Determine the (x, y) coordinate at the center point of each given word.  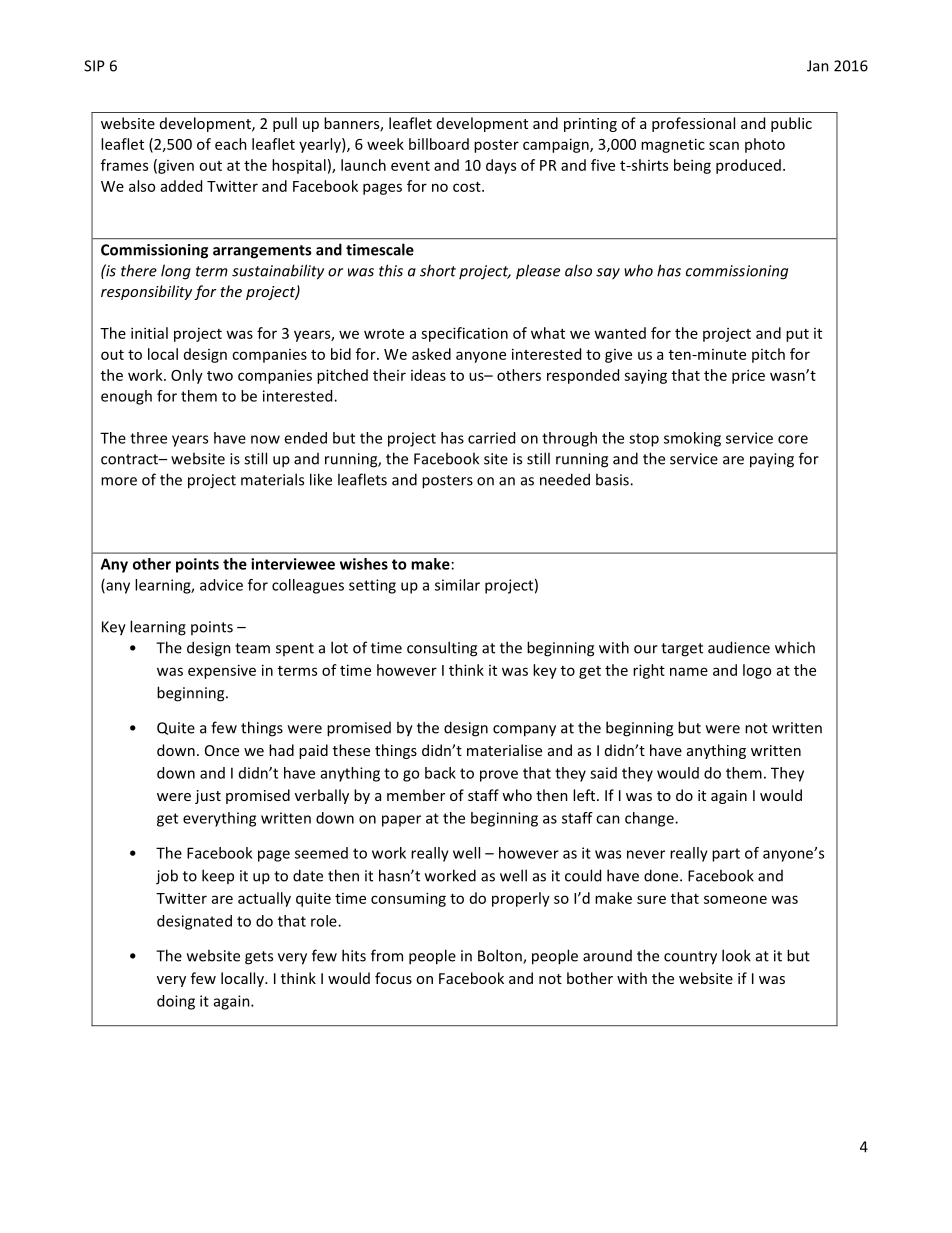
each (231, 144)
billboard (439, 144)
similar (457, 585)
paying (772, 460)
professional (693, 124)
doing (176, 1002)
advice (221, 585)
